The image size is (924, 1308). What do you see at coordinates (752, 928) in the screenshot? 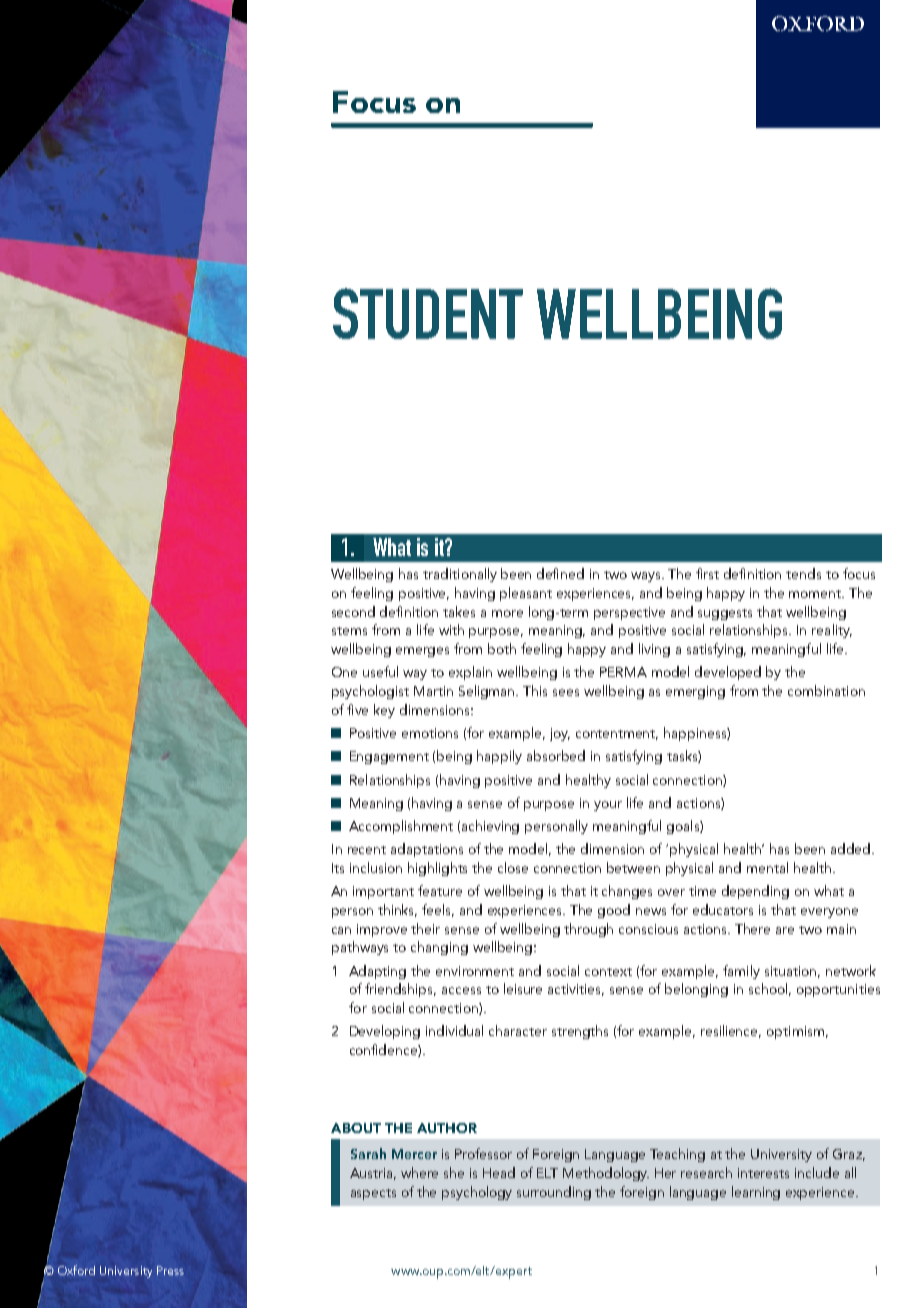
I see `There` at bounding box center [752, 928].
